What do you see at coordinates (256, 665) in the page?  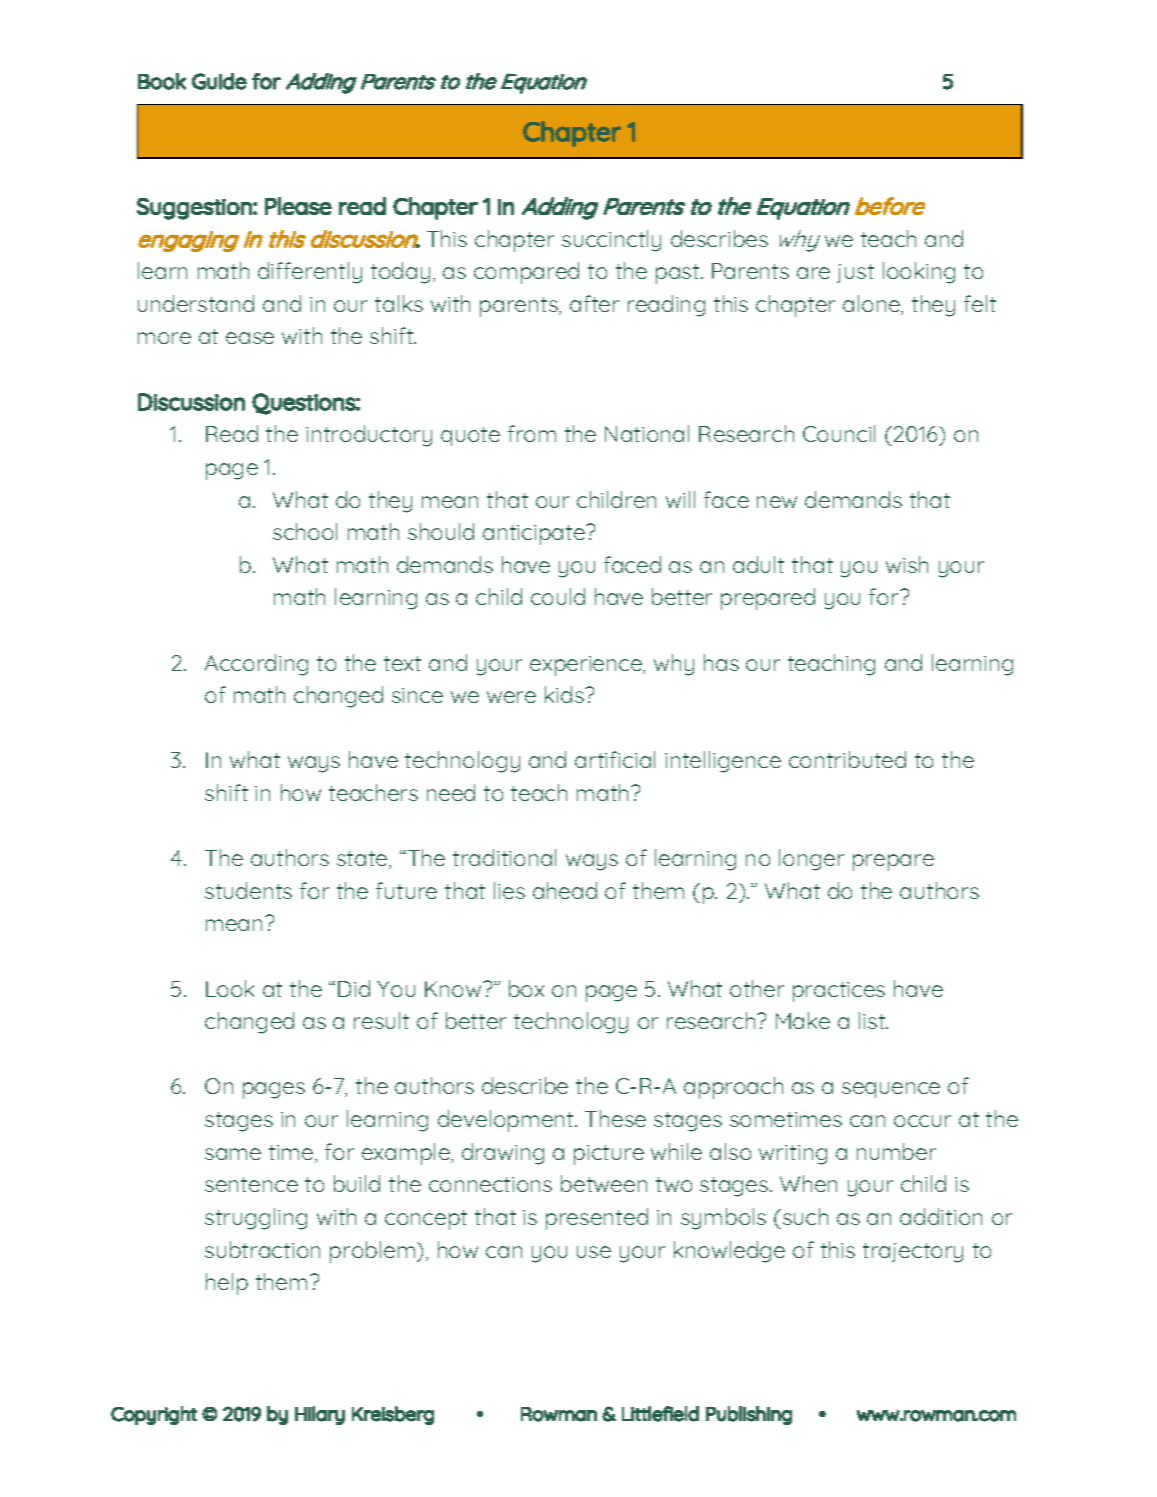 I see `According` at bounding box center [256, 665].
